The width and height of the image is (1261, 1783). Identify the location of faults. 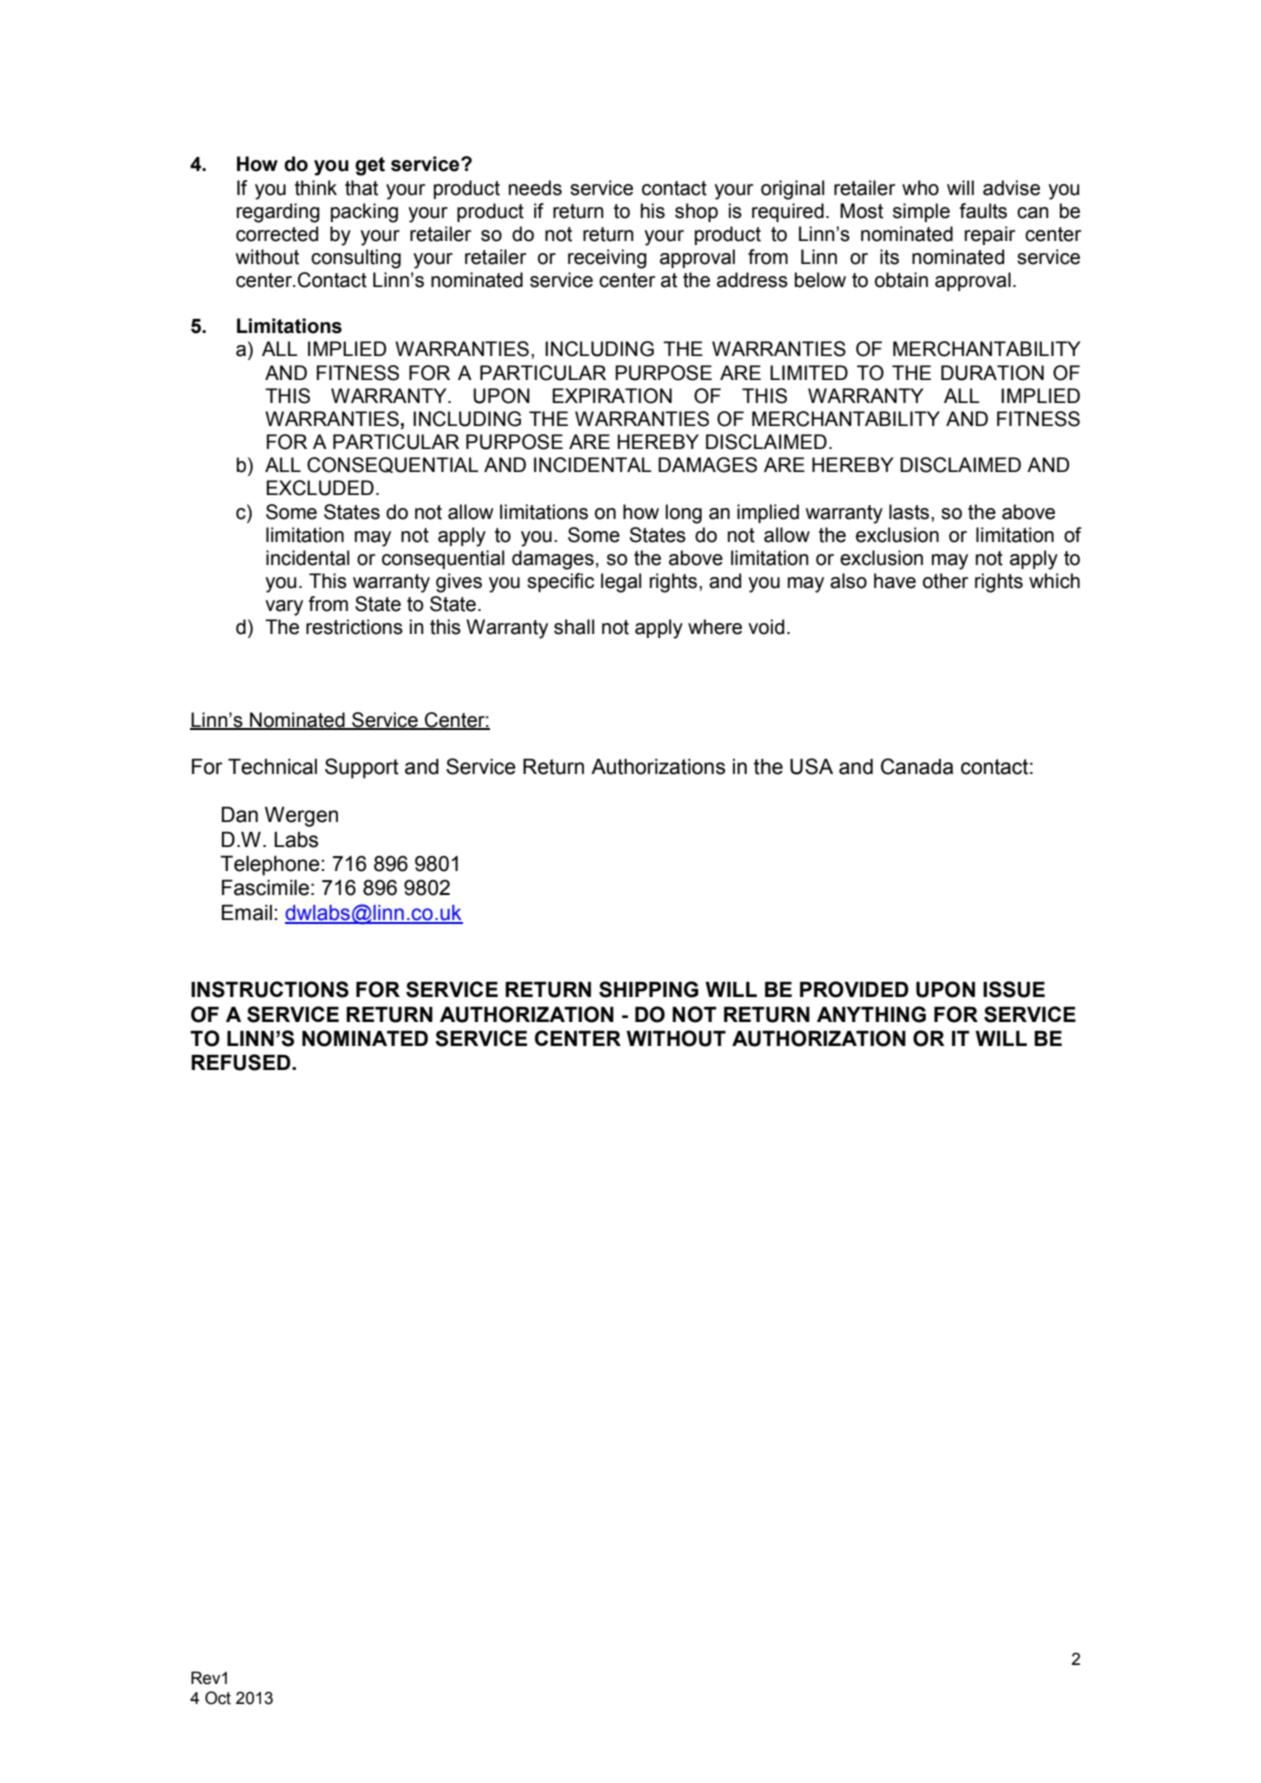
(983, 211).
